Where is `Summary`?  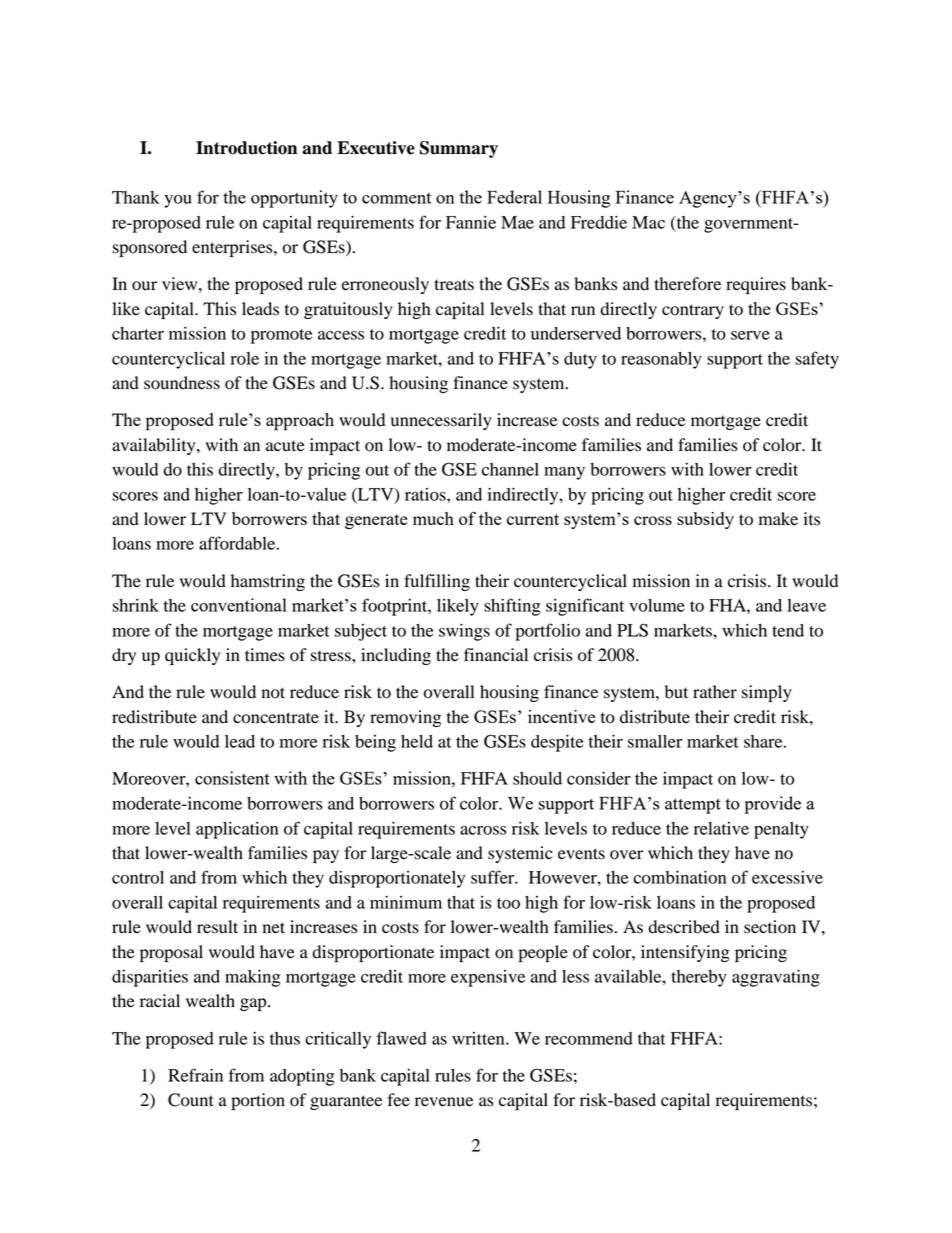 Summary is located at coordinates (459, 149).
